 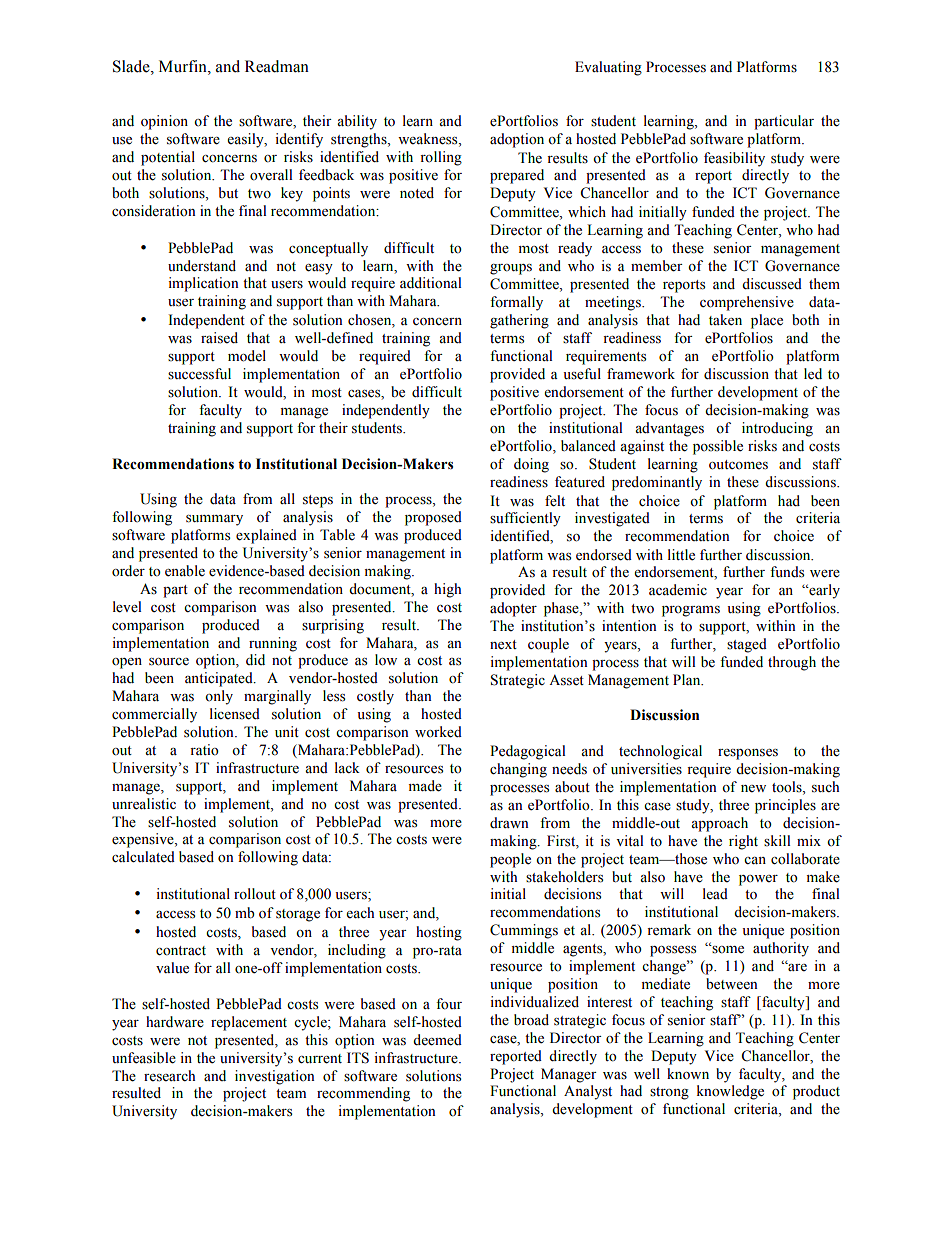 I want to click on research, so click(x=169, y=1076).
